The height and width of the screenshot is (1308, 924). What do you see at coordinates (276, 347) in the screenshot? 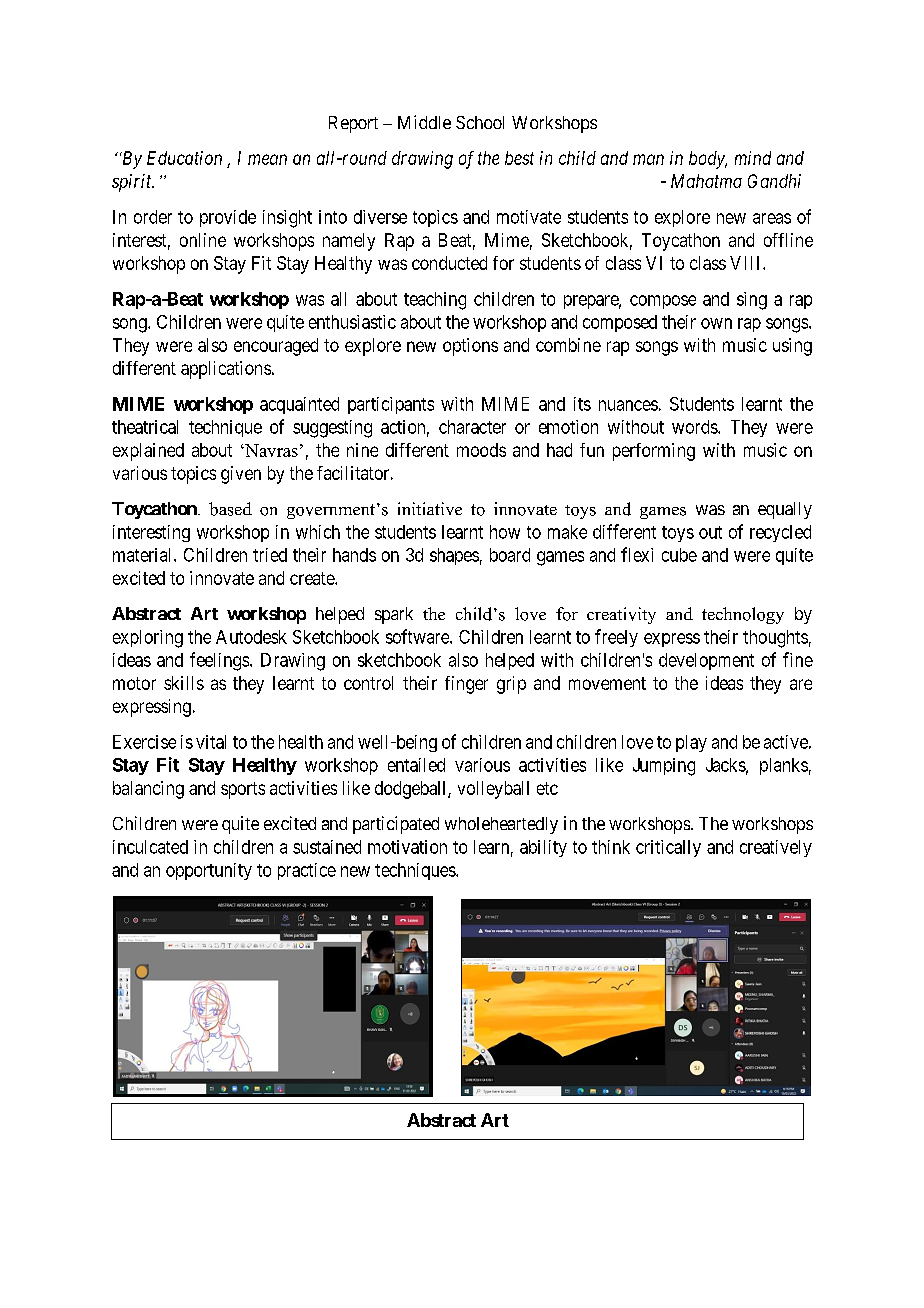
I see `encouraged` at bounding box center [276, 347].
